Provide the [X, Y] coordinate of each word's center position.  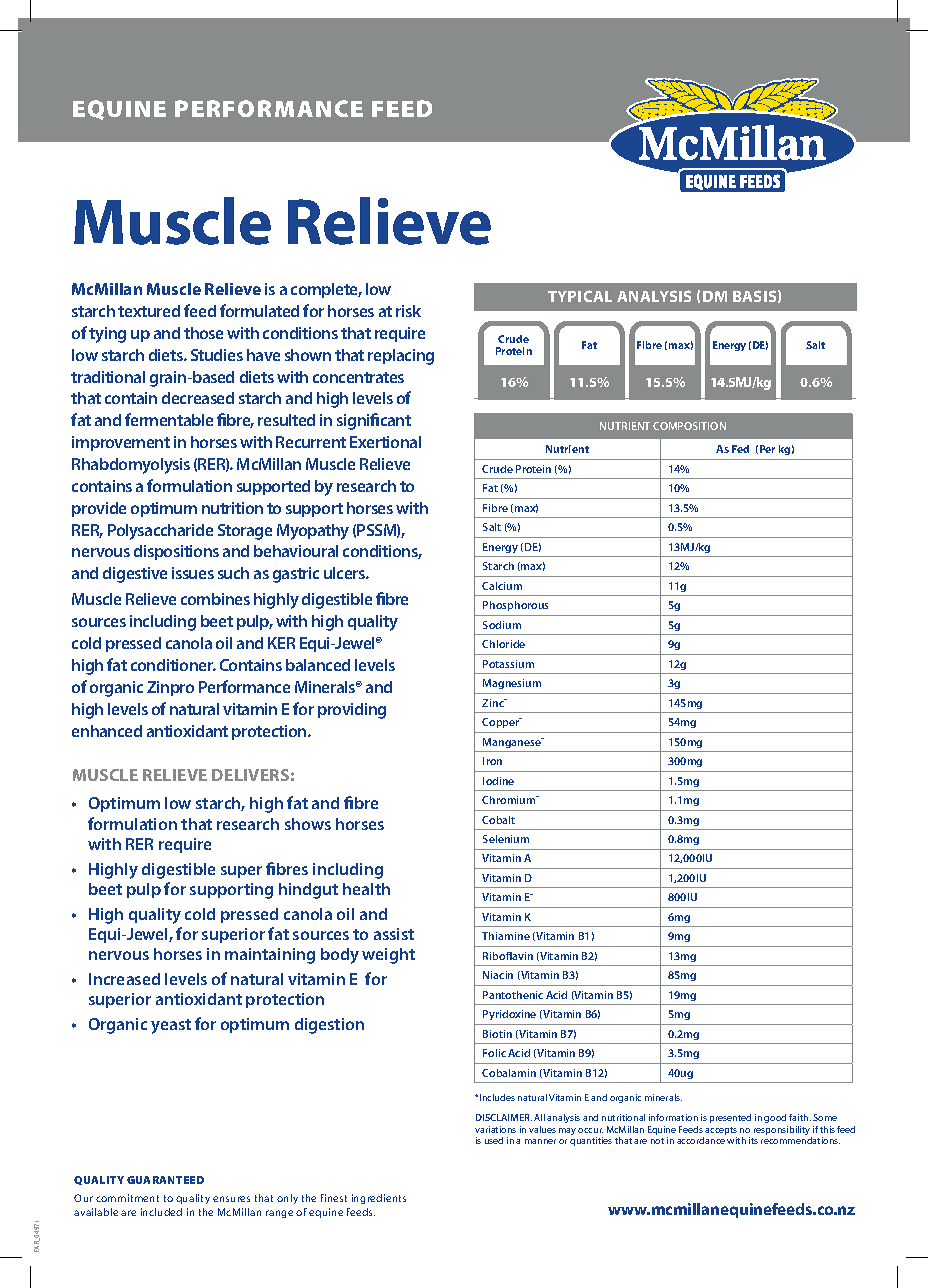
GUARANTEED [165, 1180]
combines [215, 599]
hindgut [308, 891]
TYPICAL [580, 296]
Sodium [502, 625]
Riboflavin [508, 956]
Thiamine [506, 936]
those [203, 333]
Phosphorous [515, 606]
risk [408, 311]
